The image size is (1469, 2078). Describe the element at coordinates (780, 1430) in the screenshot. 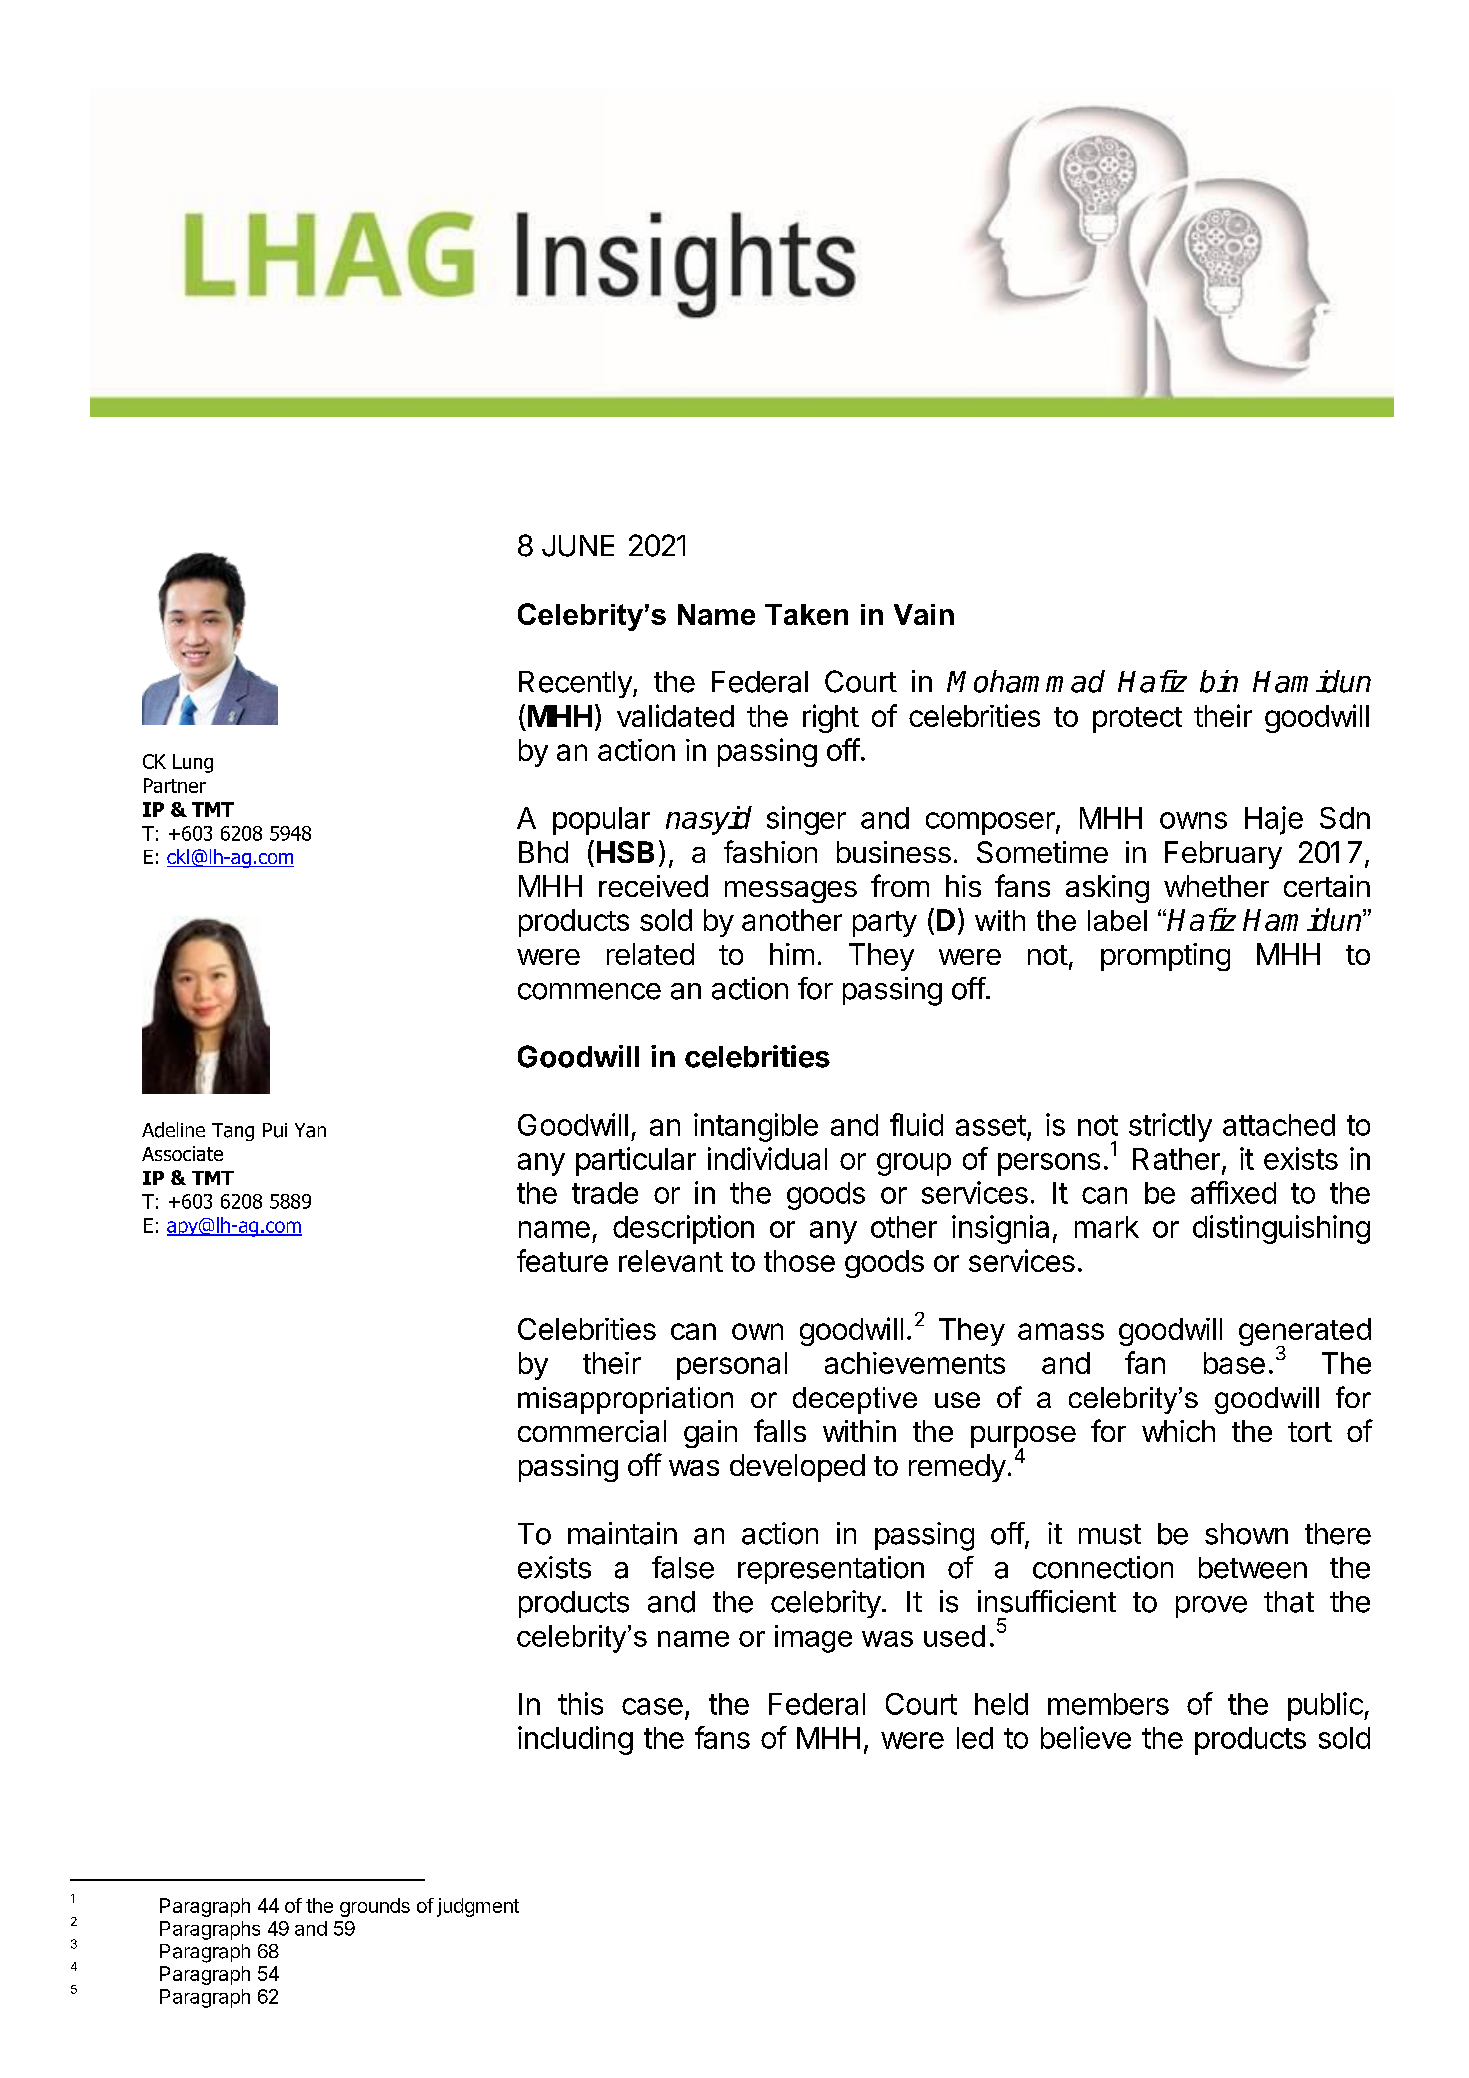

I see `falls` at that location.
